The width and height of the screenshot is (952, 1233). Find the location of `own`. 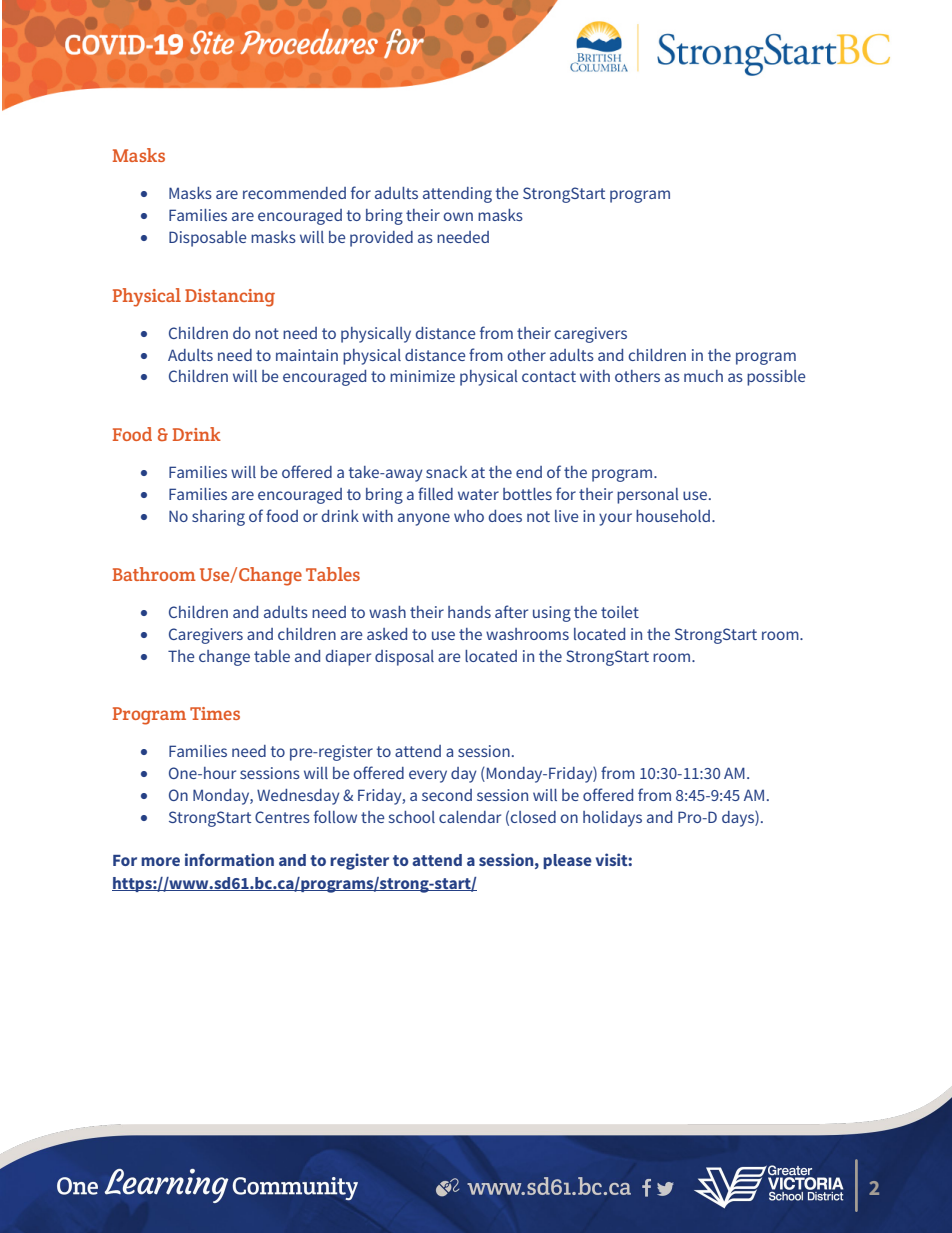

own is located at coordinates (458, 216).
